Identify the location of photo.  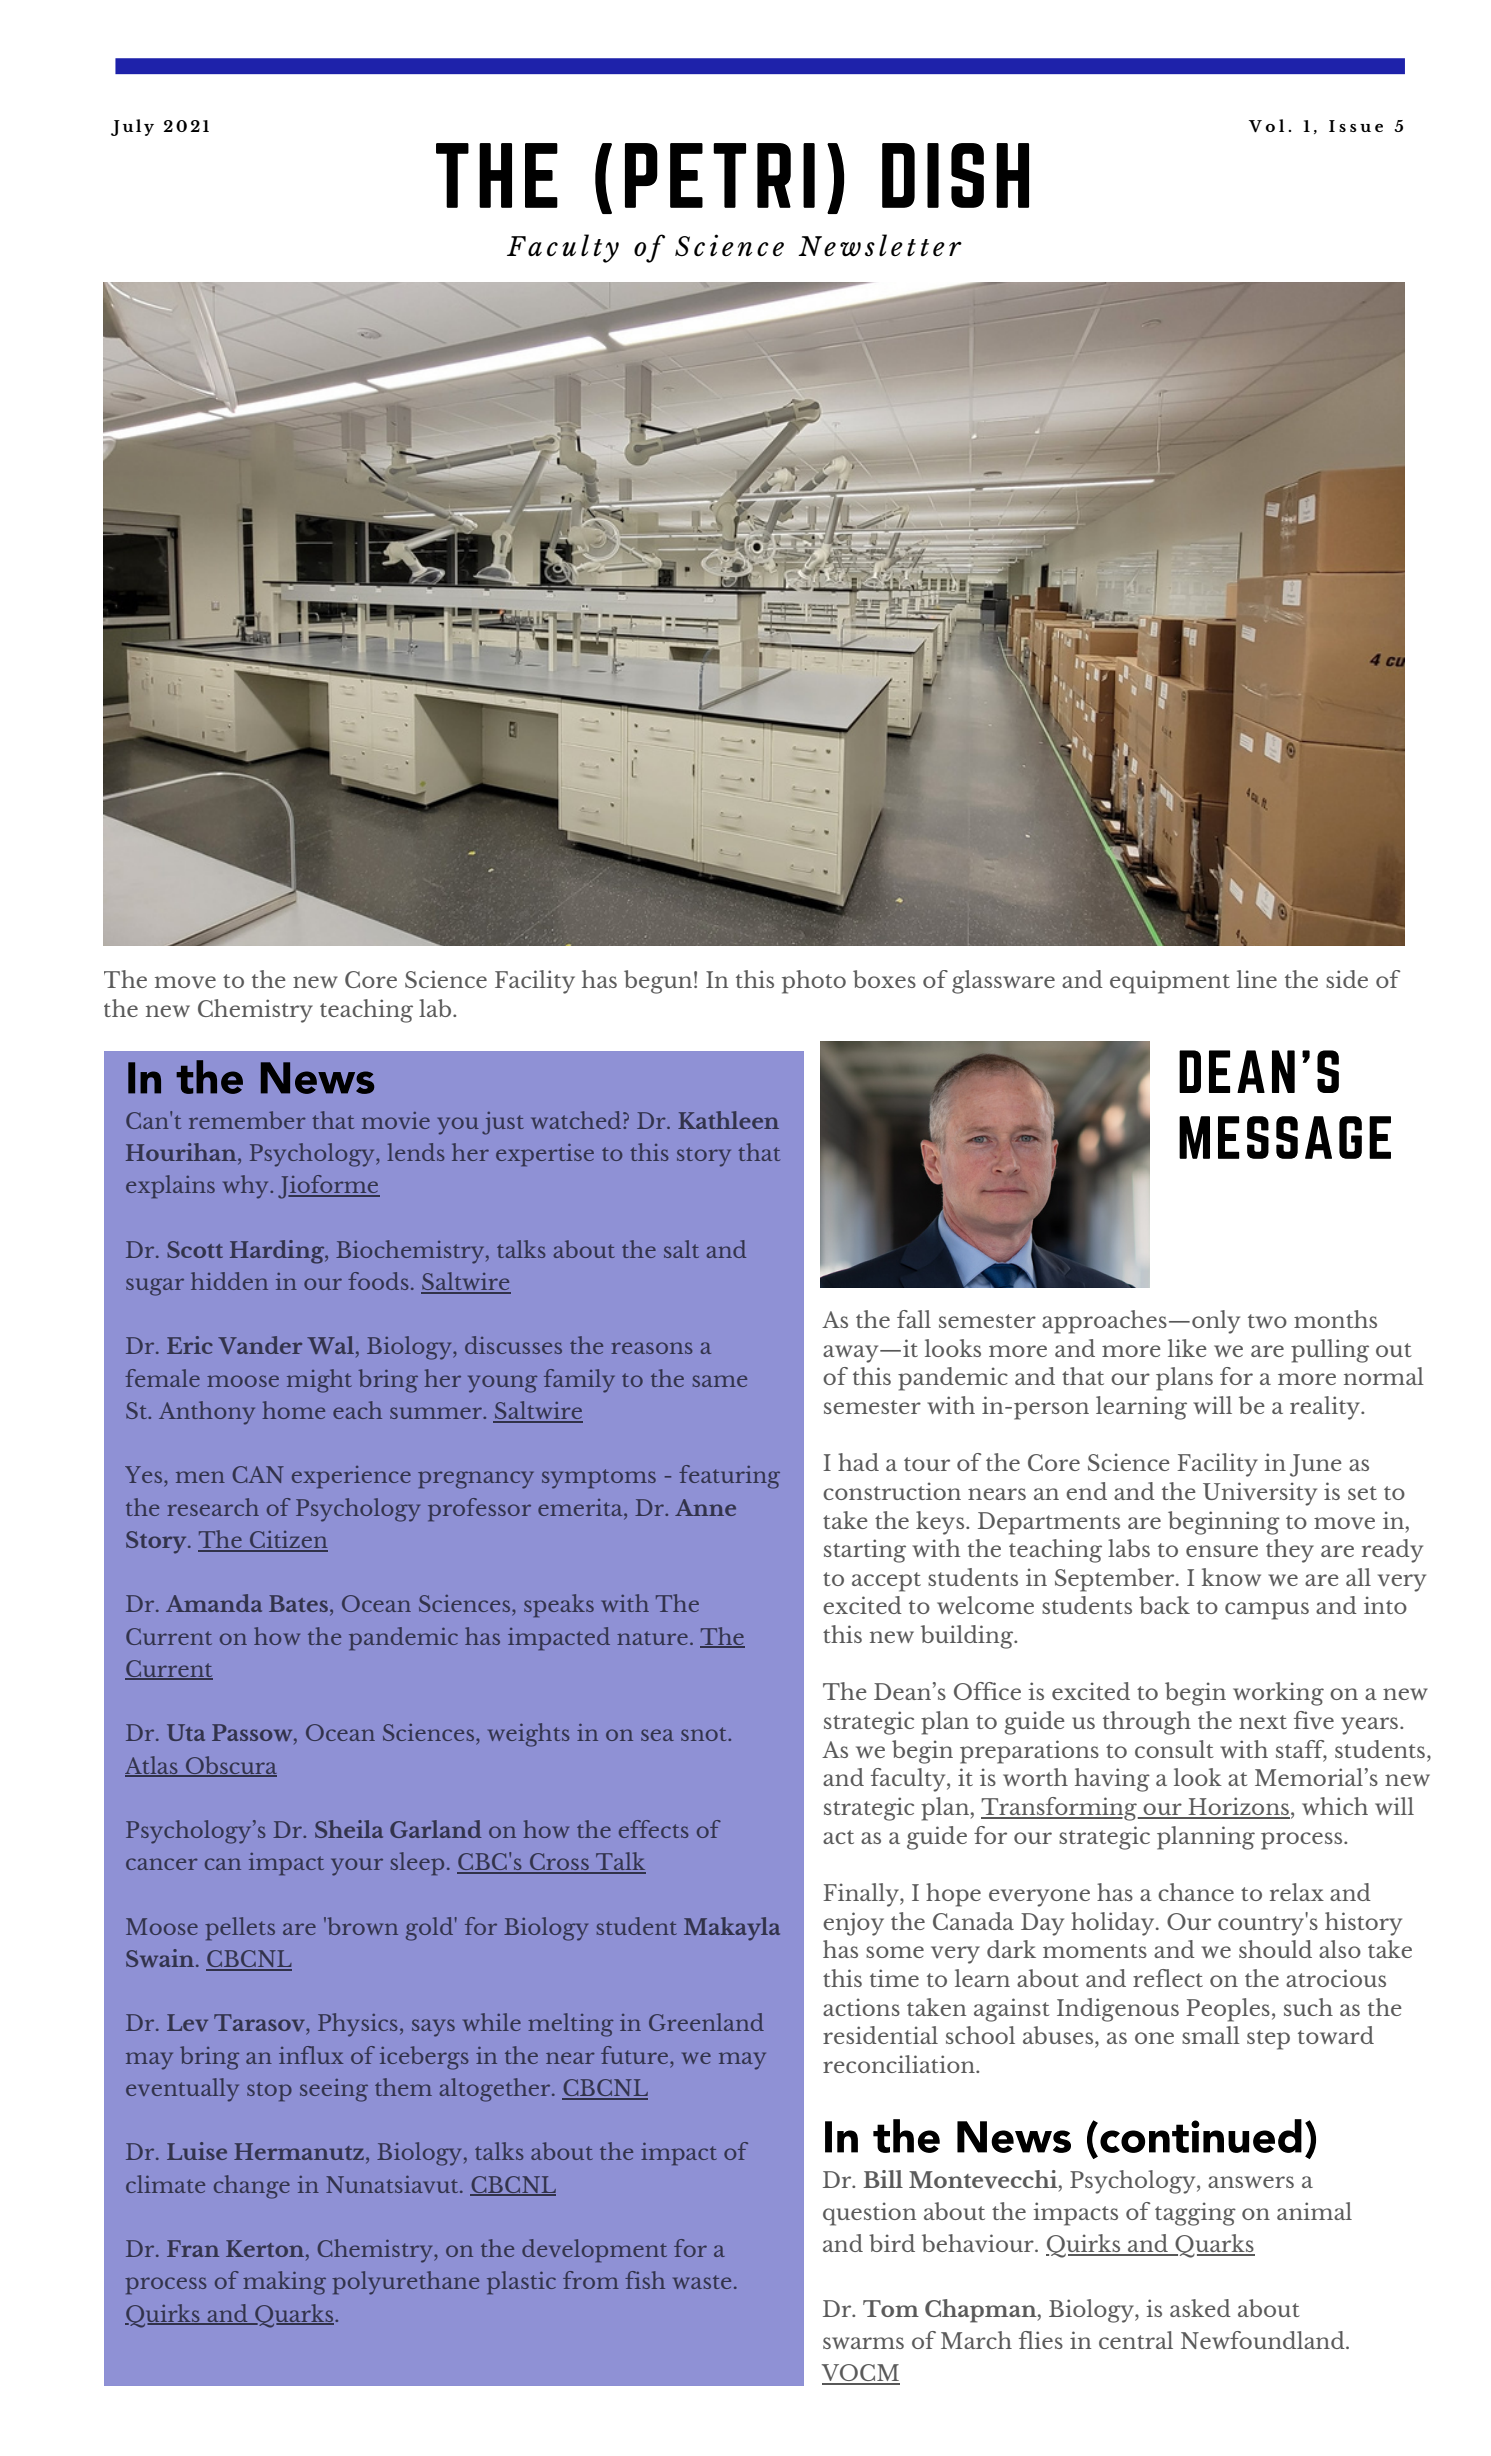
(814, 982).
